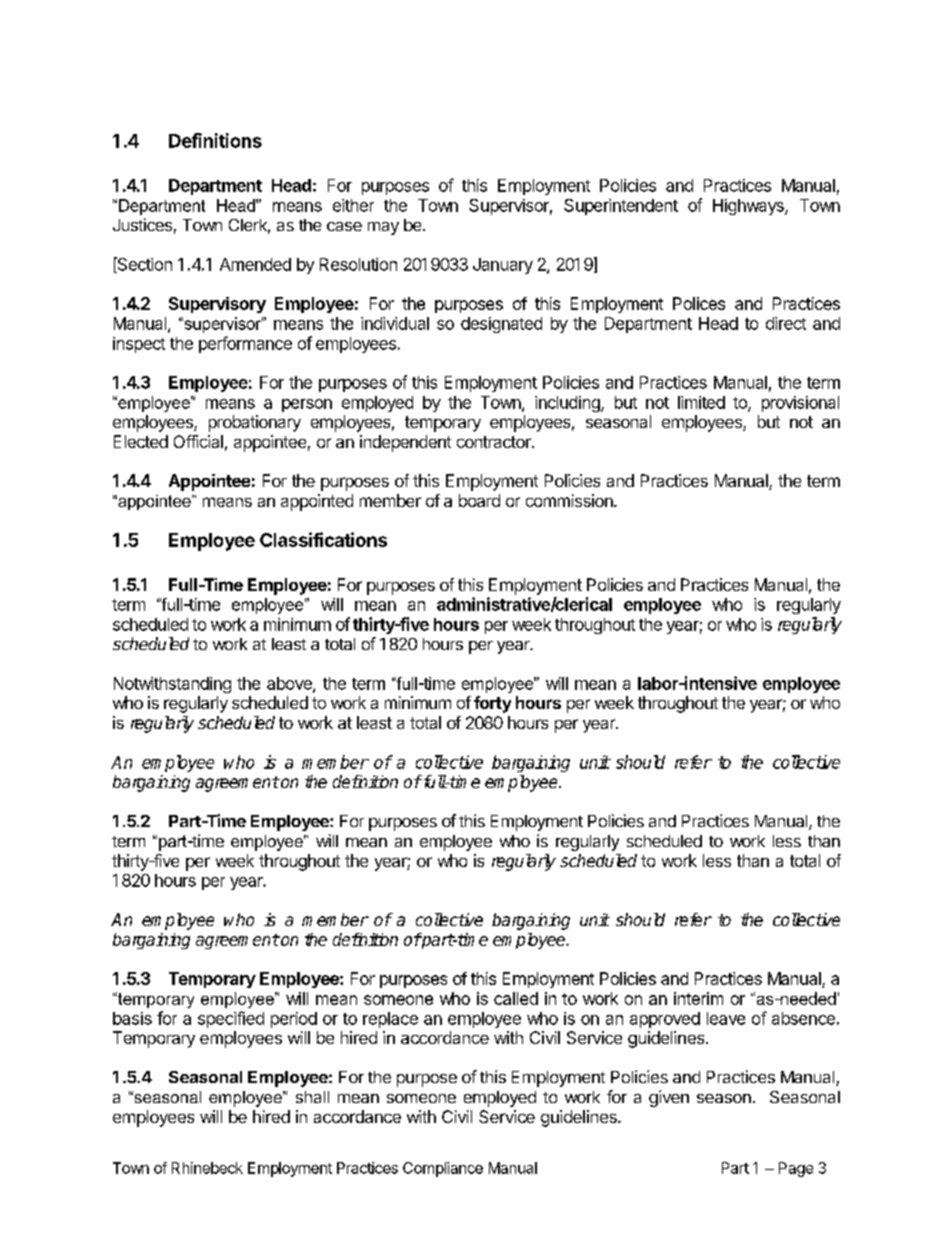  What do you see at coordinates (749, 207) in the page?
I see `Highways` at bounding box center [749, 207].
